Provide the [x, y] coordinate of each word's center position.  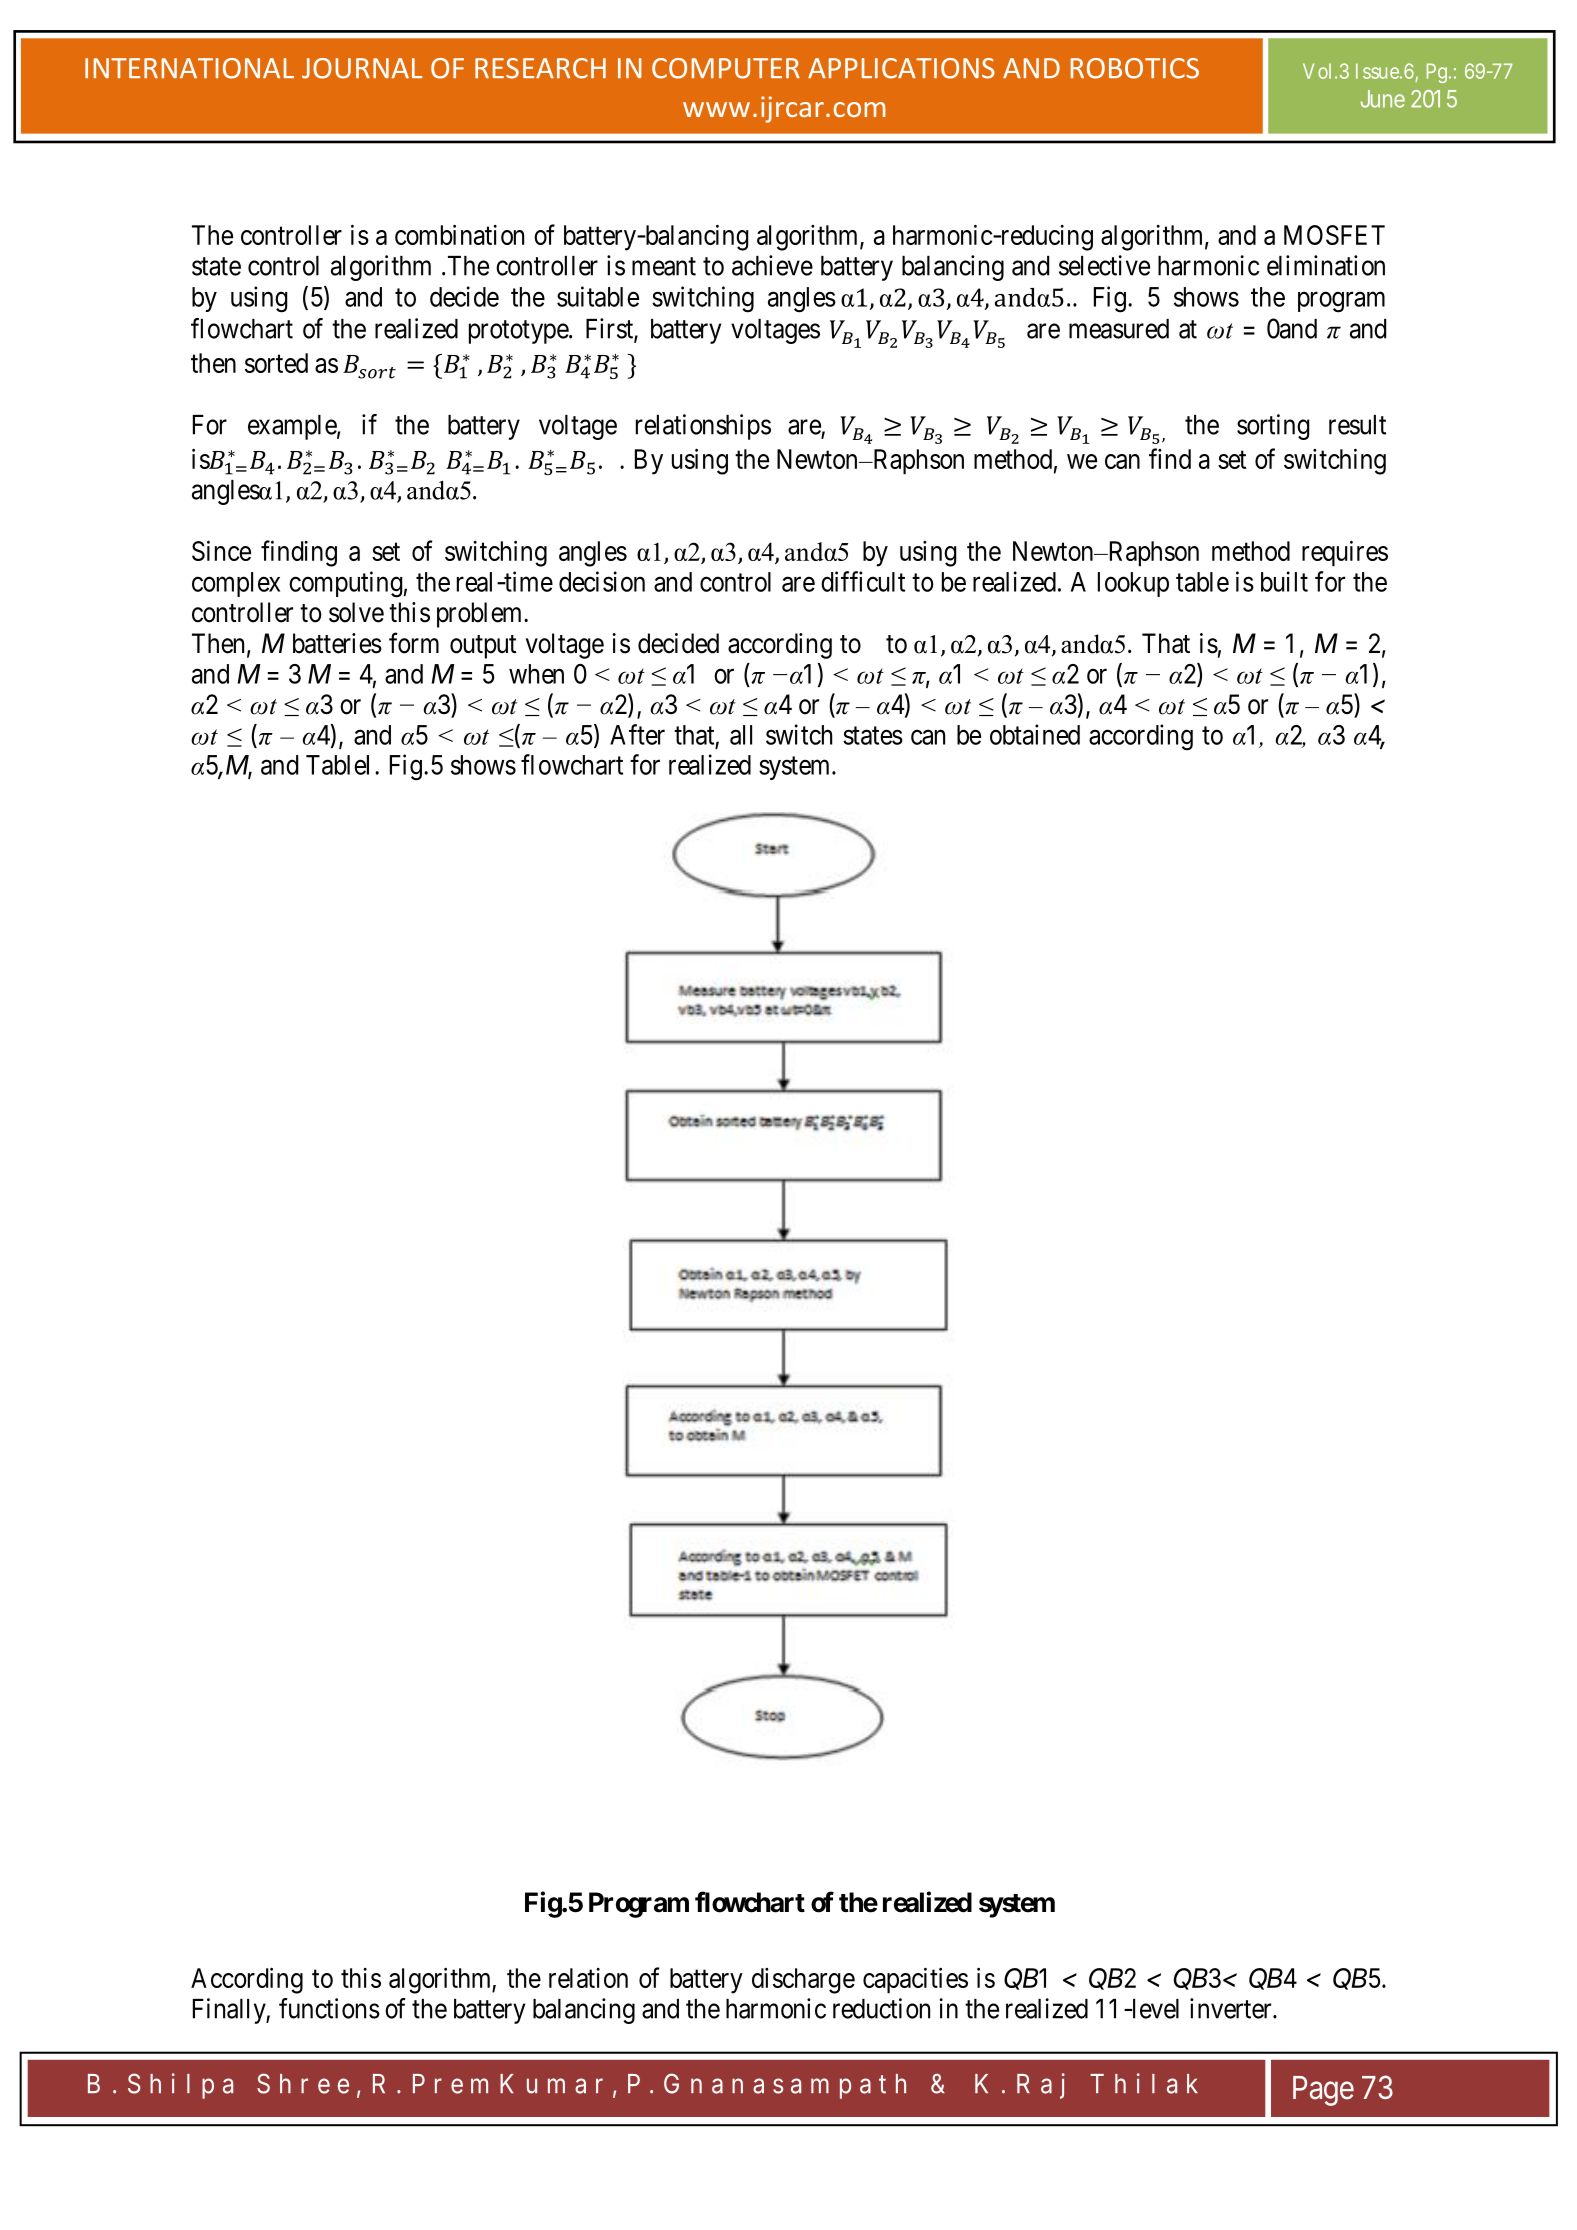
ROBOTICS [1135, 68]
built [1284, 581]
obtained [1035, 734]
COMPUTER [726, 68]
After [637, 734]
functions [329, 2008]
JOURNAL [362, 68]
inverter [1232, 2008]
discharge [803, 1981]
